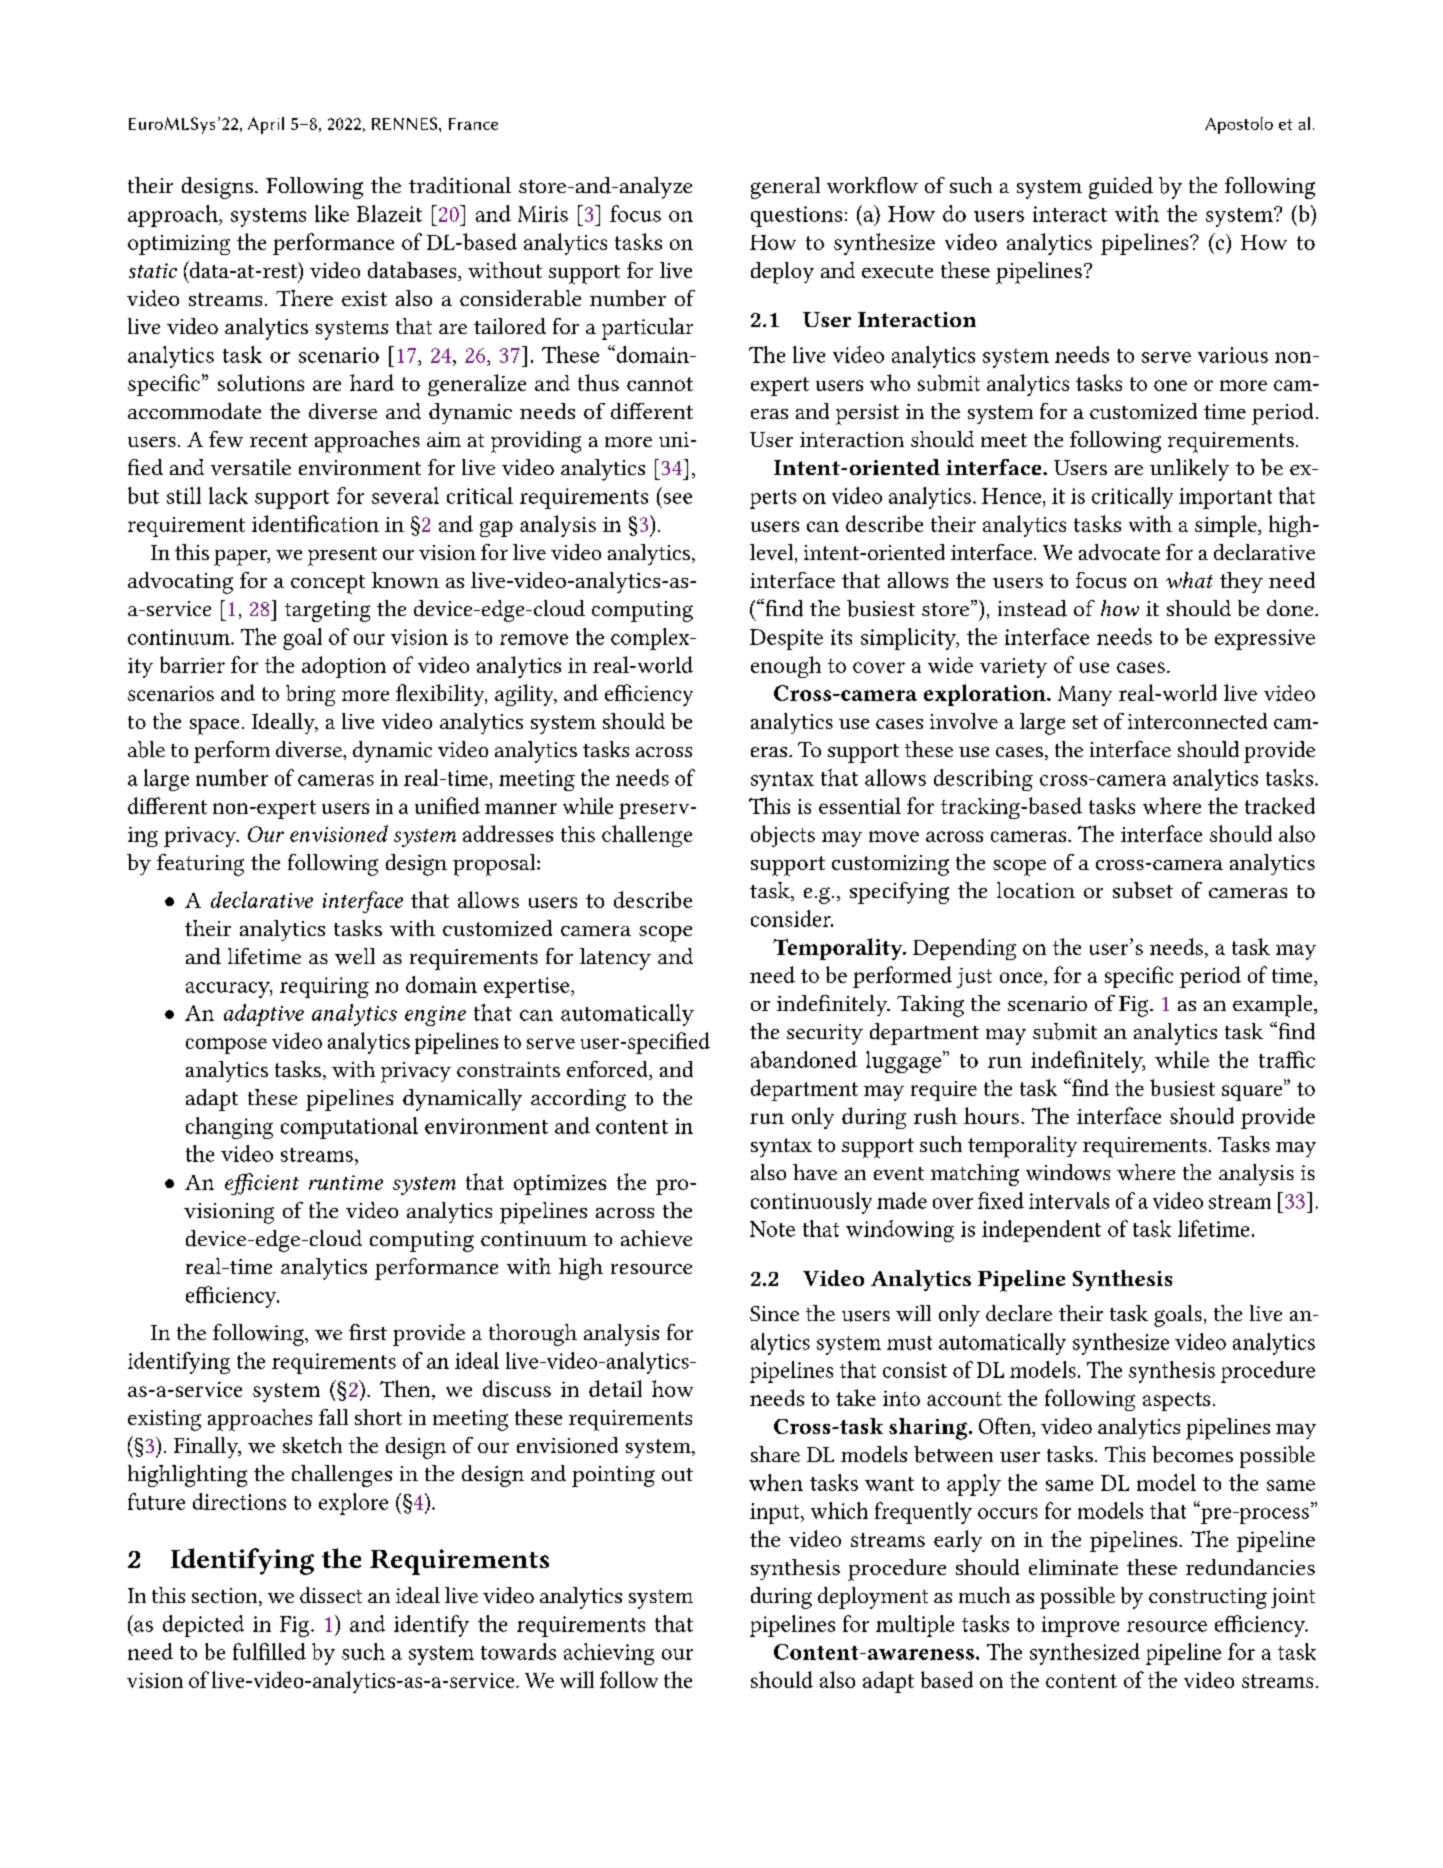 This screenshot has height=1868, width=1443. Describe the element at coordinates (609, 1654) in the screenshot. I see `achieving` at that location.
